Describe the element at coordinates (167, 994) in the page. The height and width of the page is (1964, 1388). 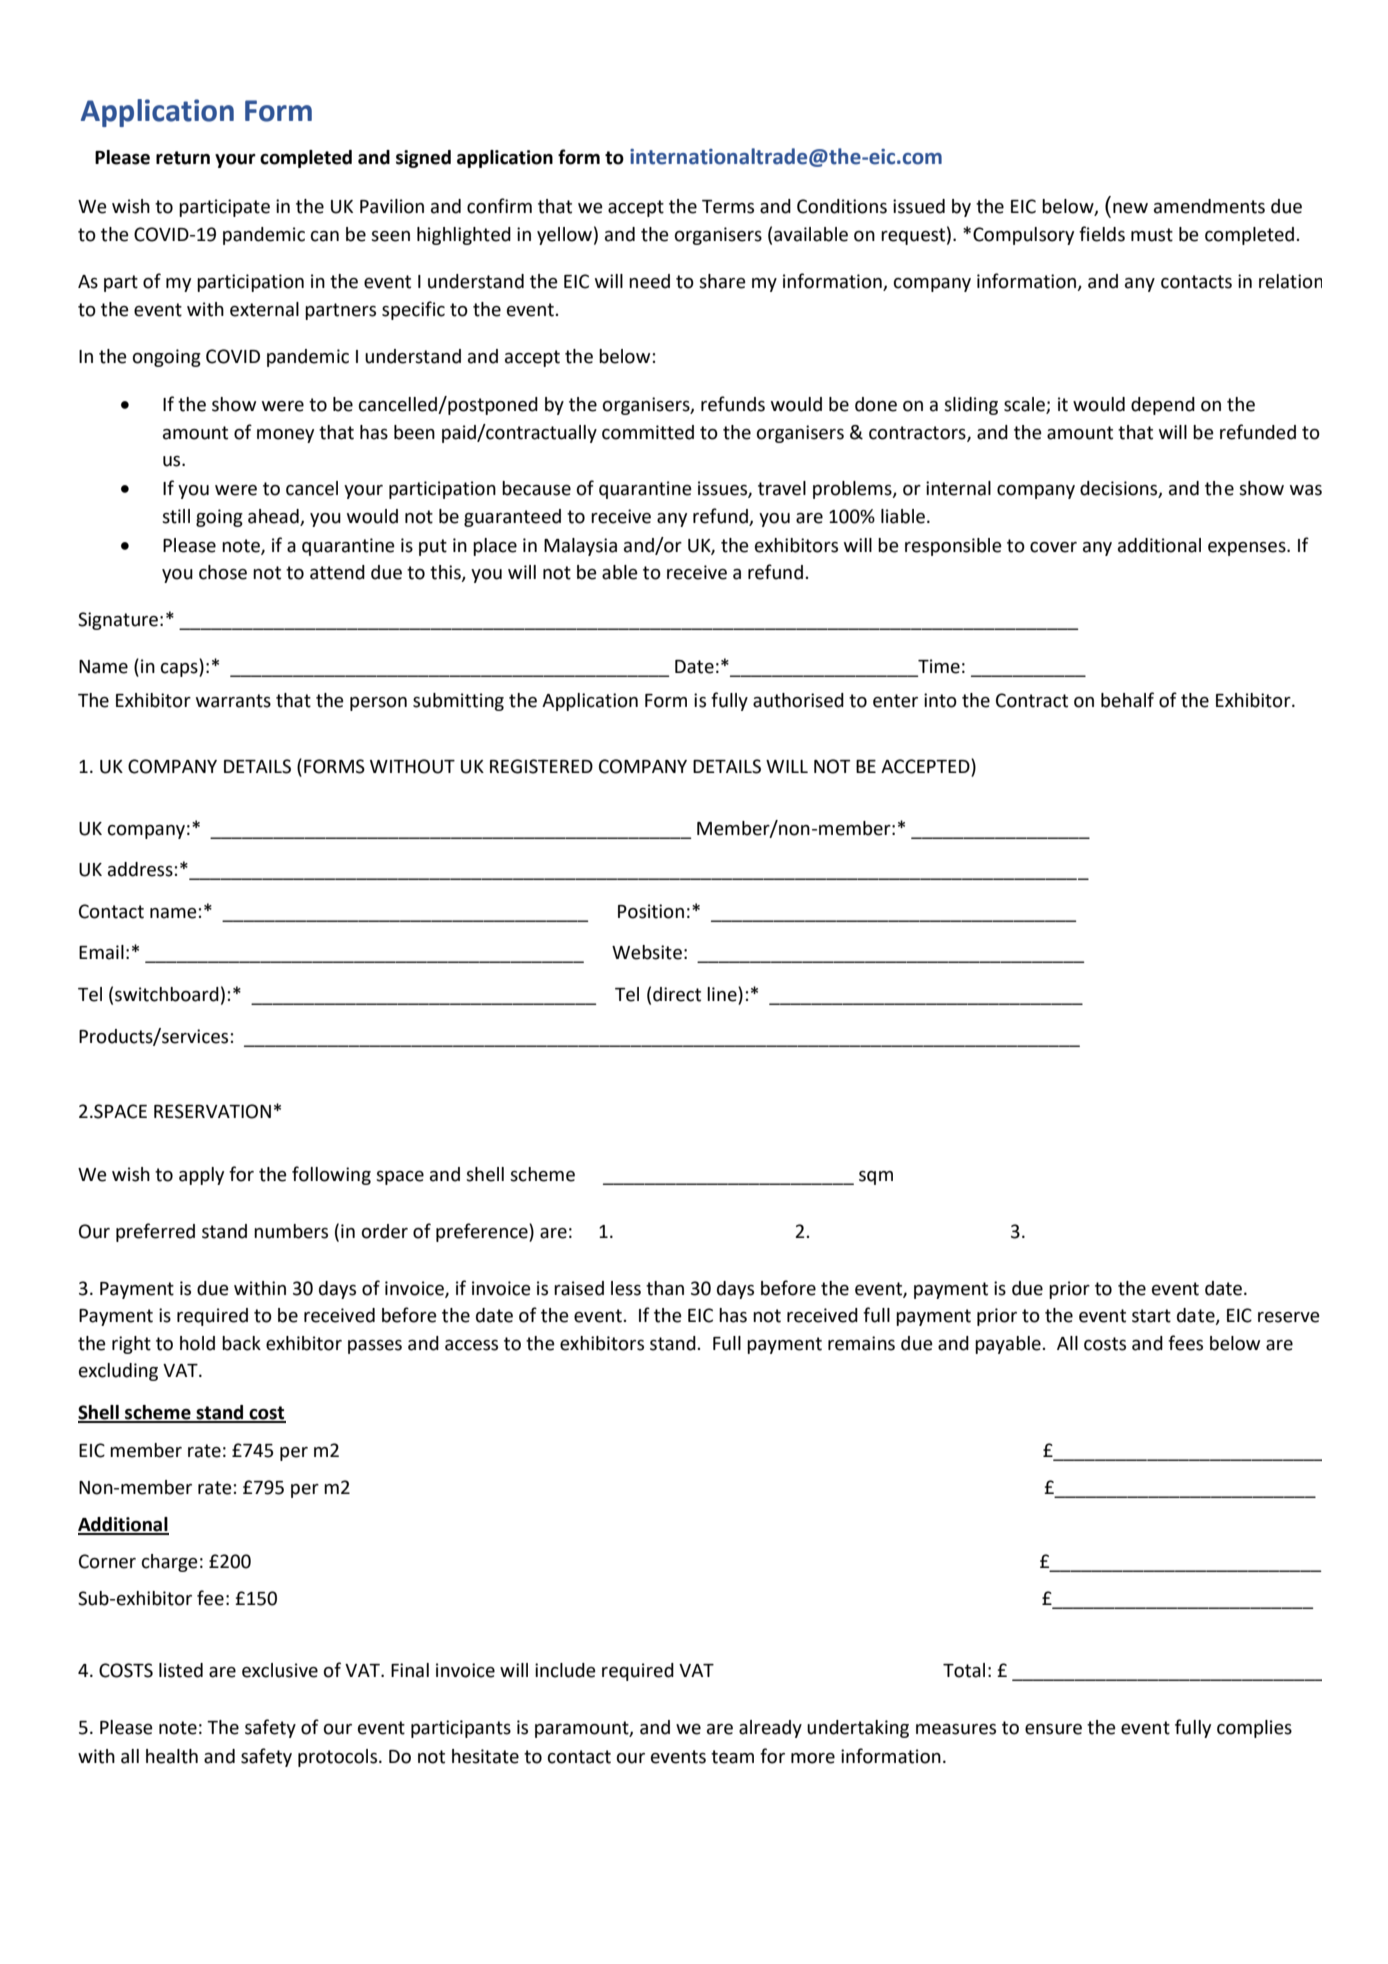
I see `switchboard` at that location.
